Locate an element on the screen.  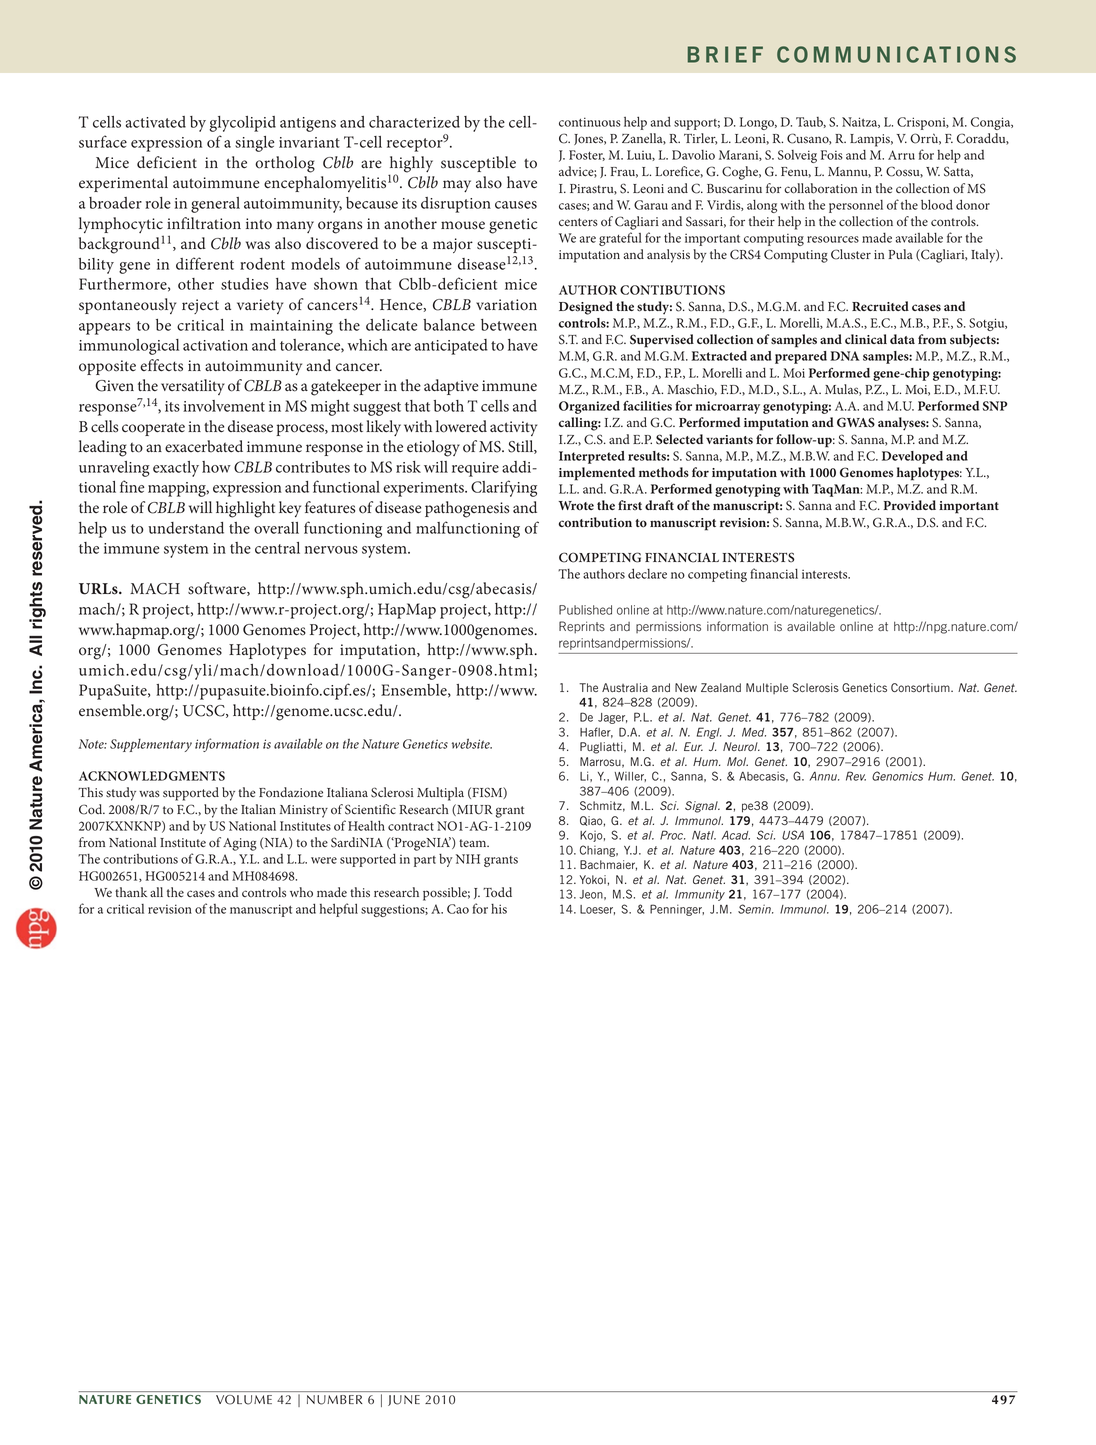
JUNE is located at coordinates (404, 1400).
